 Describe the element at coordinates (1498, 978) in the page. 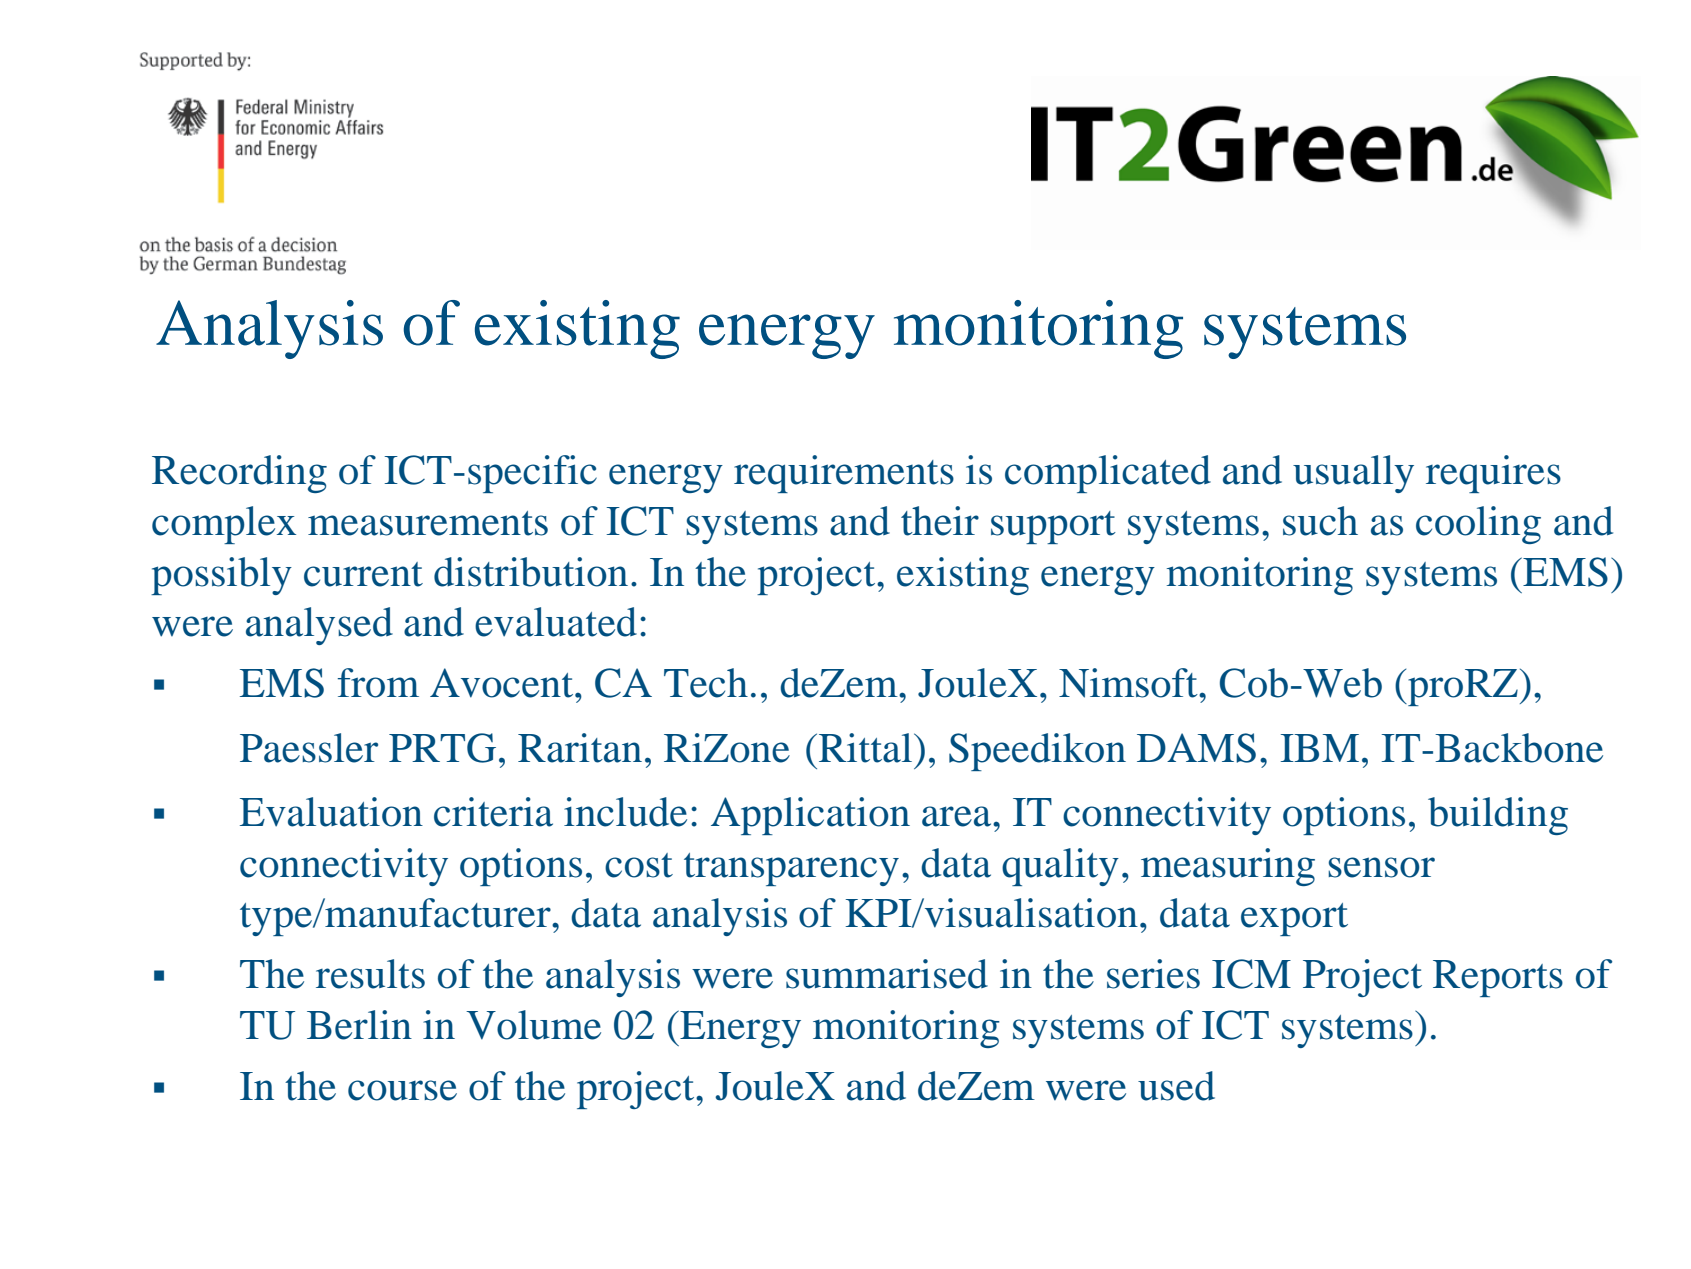

I see `Reports` at that location.
